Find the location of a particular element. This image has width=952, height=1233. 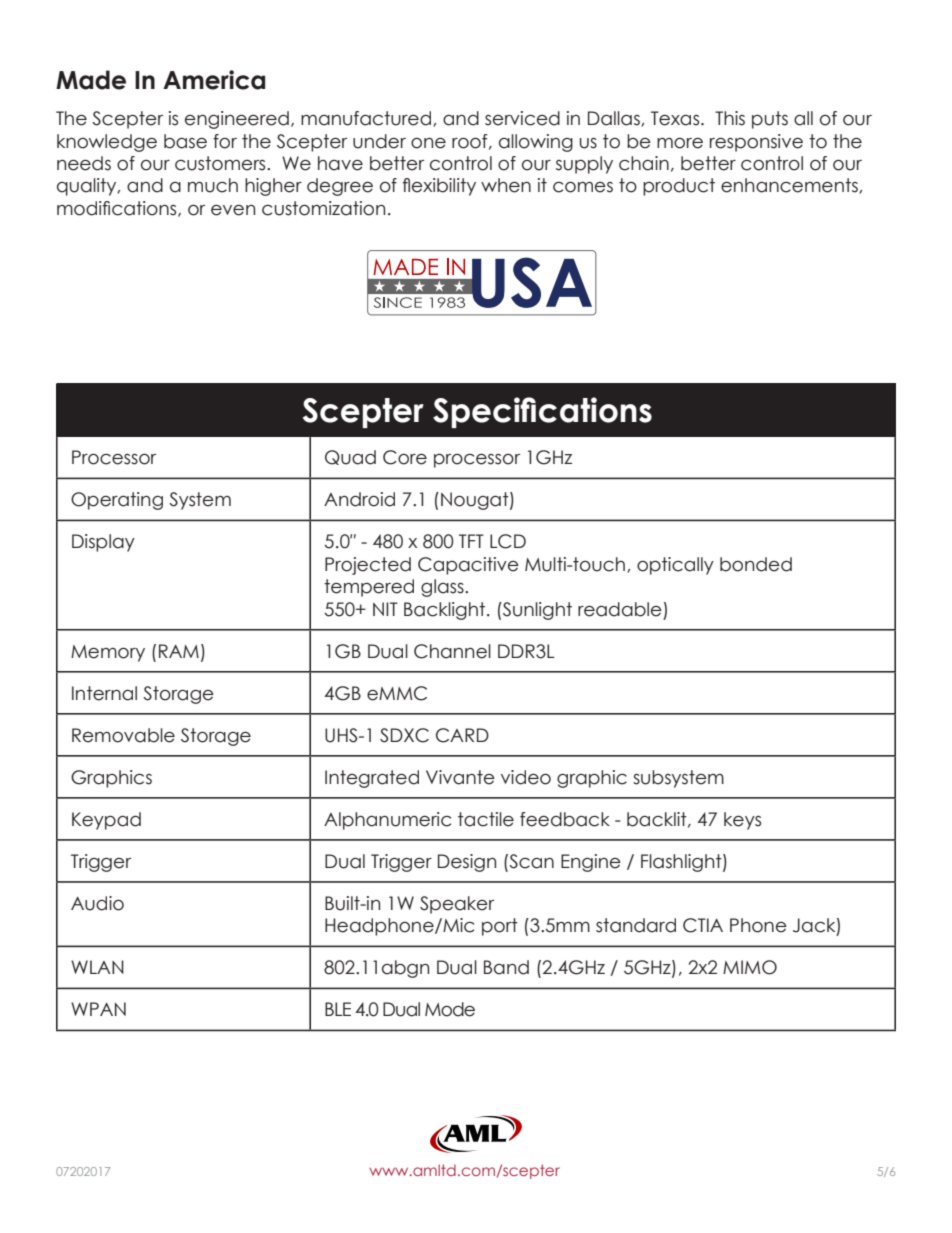

Specifications is located at coordinates (542, 412).
